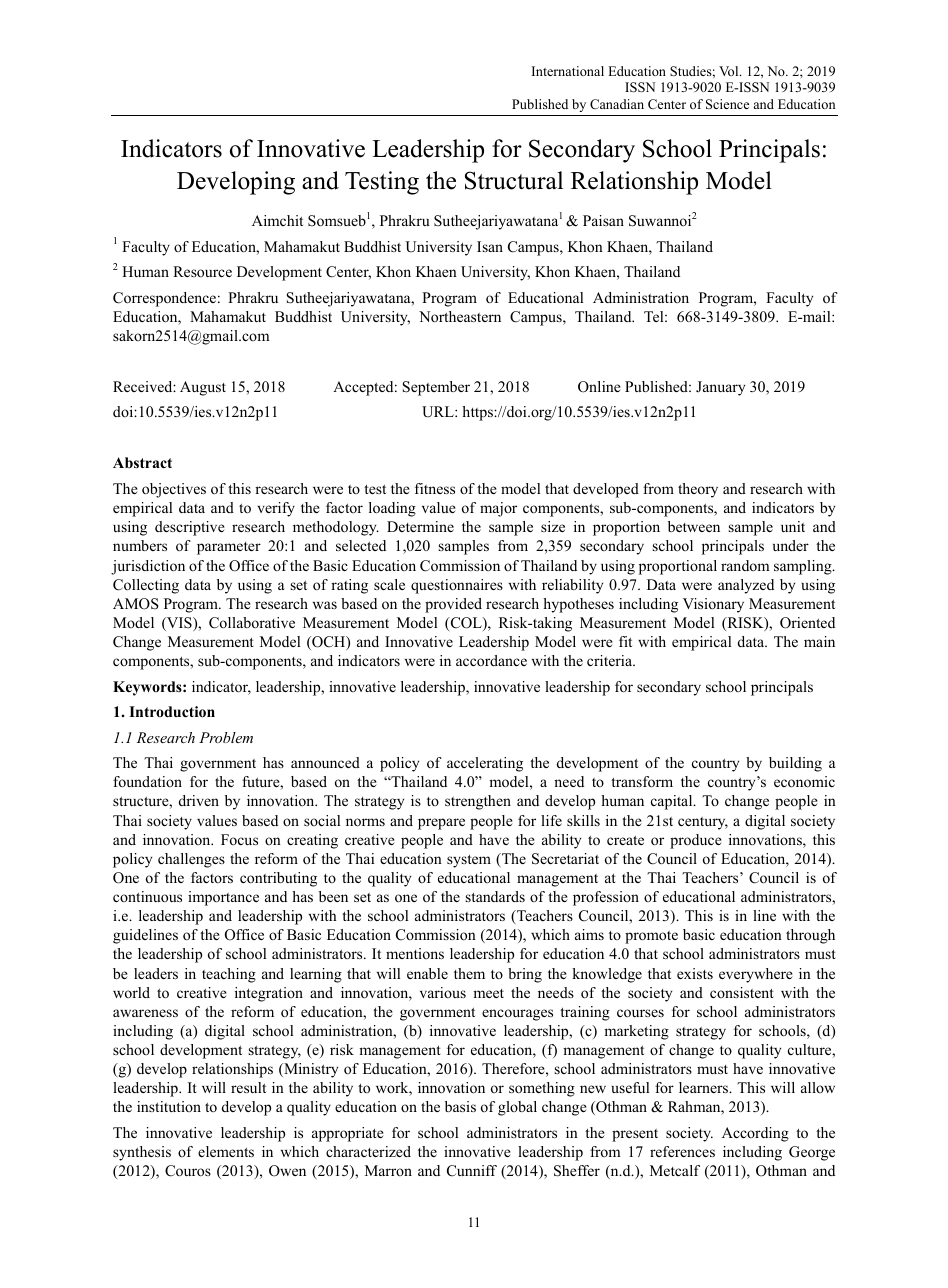  I want to click on elements, so click(226, 1151).
